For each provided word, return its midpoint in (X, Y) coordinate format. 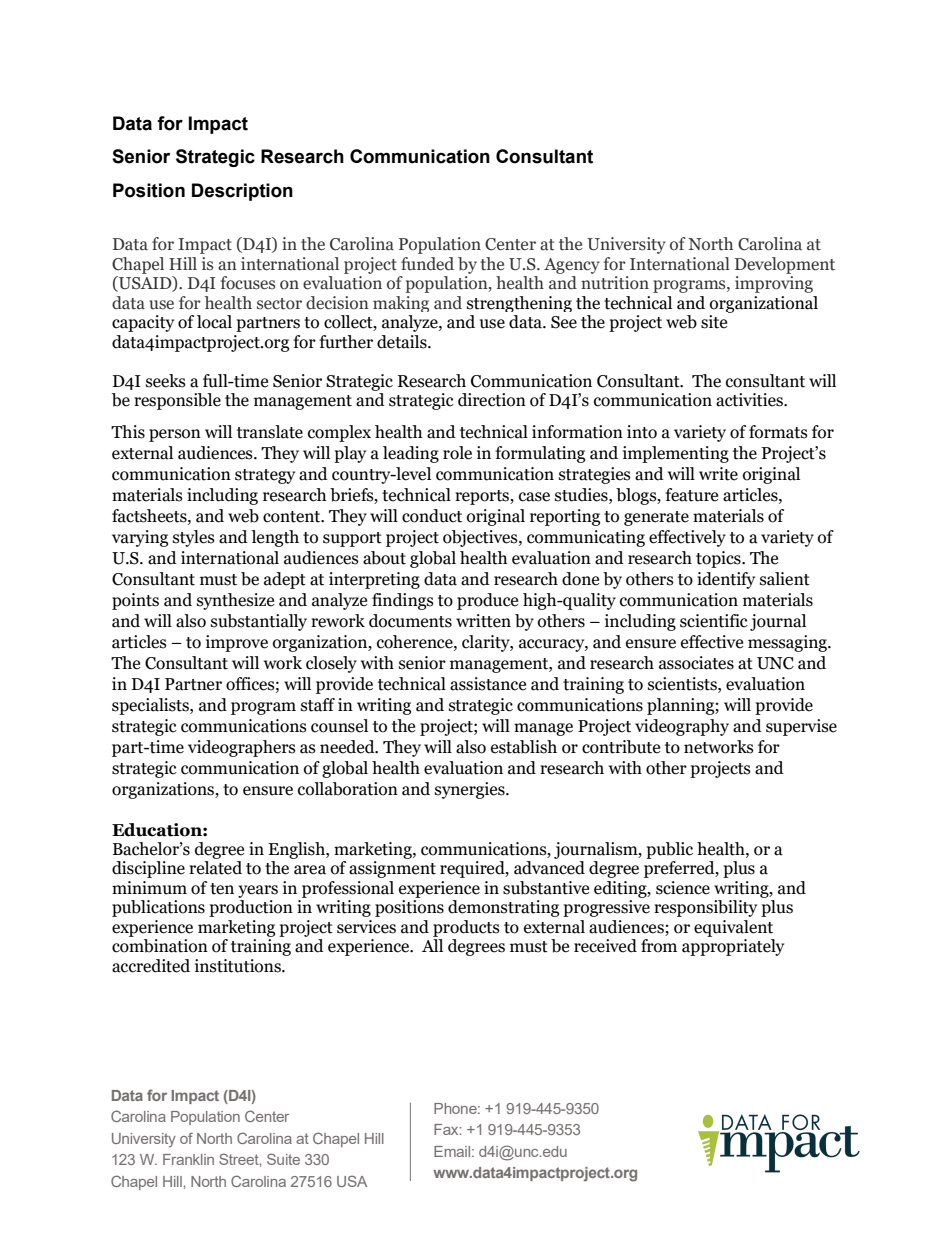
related (215, 868)
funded (427, 264)
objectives (481, 538)
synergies (471, 790)
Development (785, 265)
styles (194, 538)
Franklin (188, 1159)
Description (242, 192)
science (683, 888)
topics (719, 559)
